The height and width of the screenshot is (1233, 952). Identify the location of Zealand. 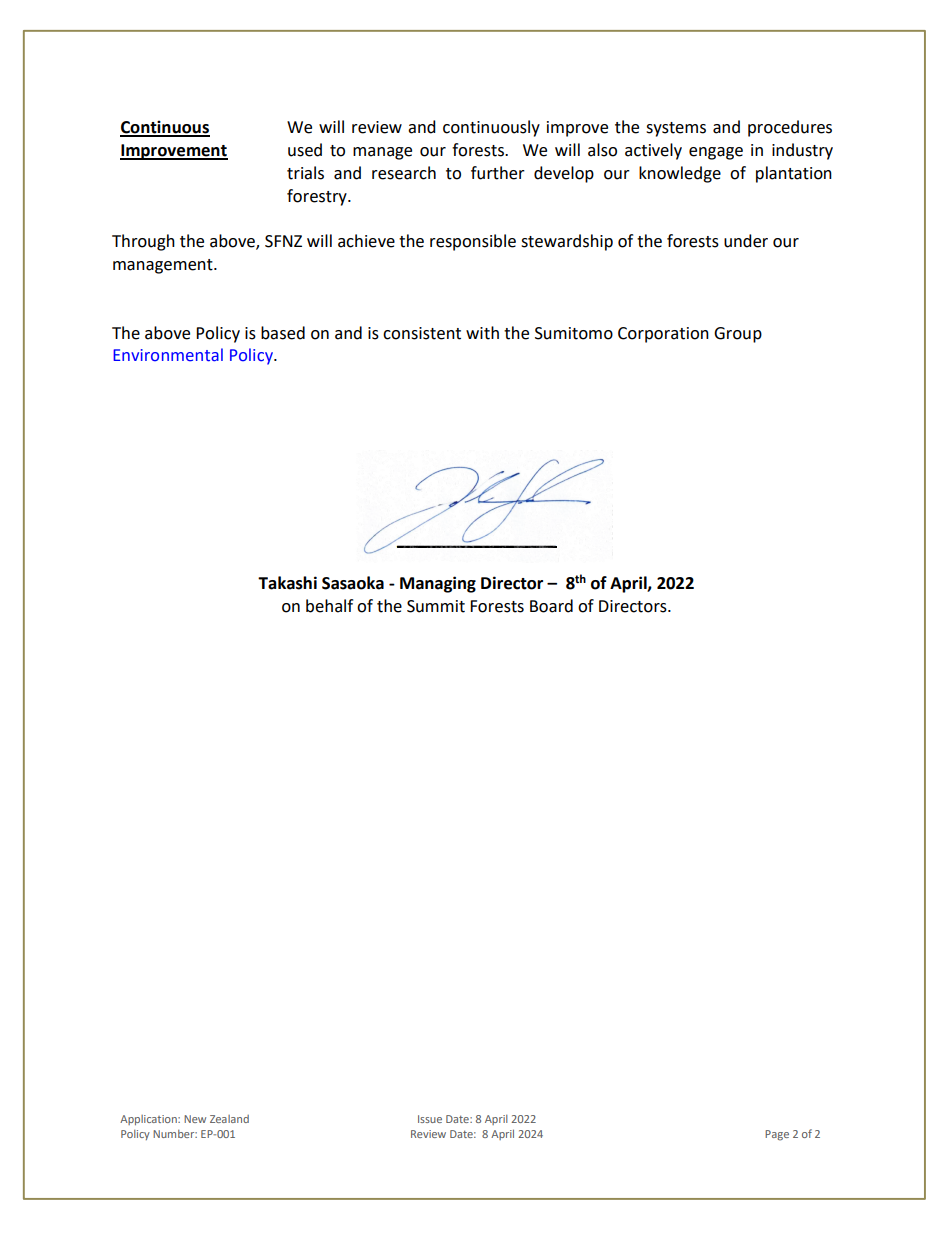
(229, 1119).
